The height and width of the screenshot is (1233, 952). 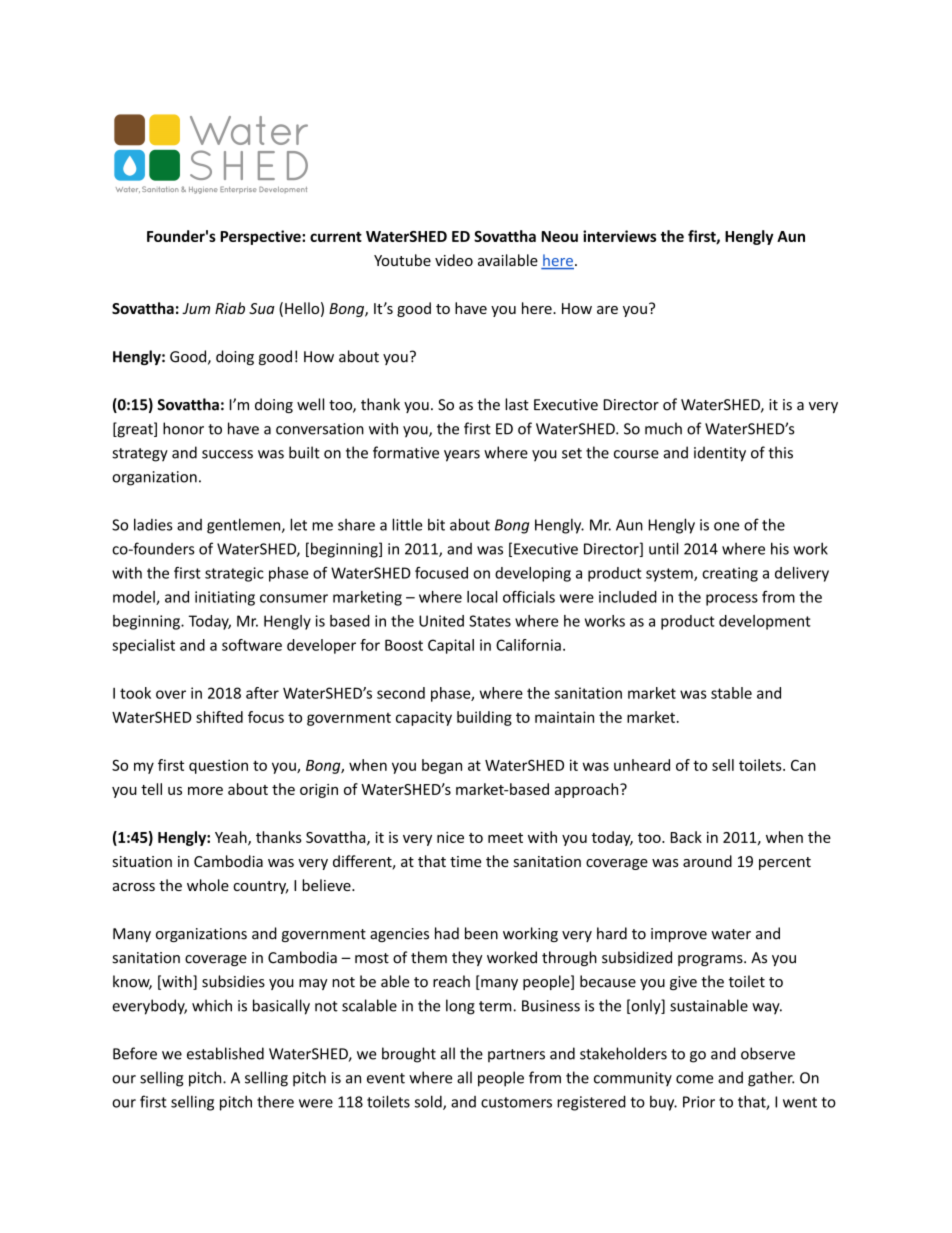 What do you see at coordinates (726, 526) in the screenshot?
I see `one` at bounding box center [726, 526].
